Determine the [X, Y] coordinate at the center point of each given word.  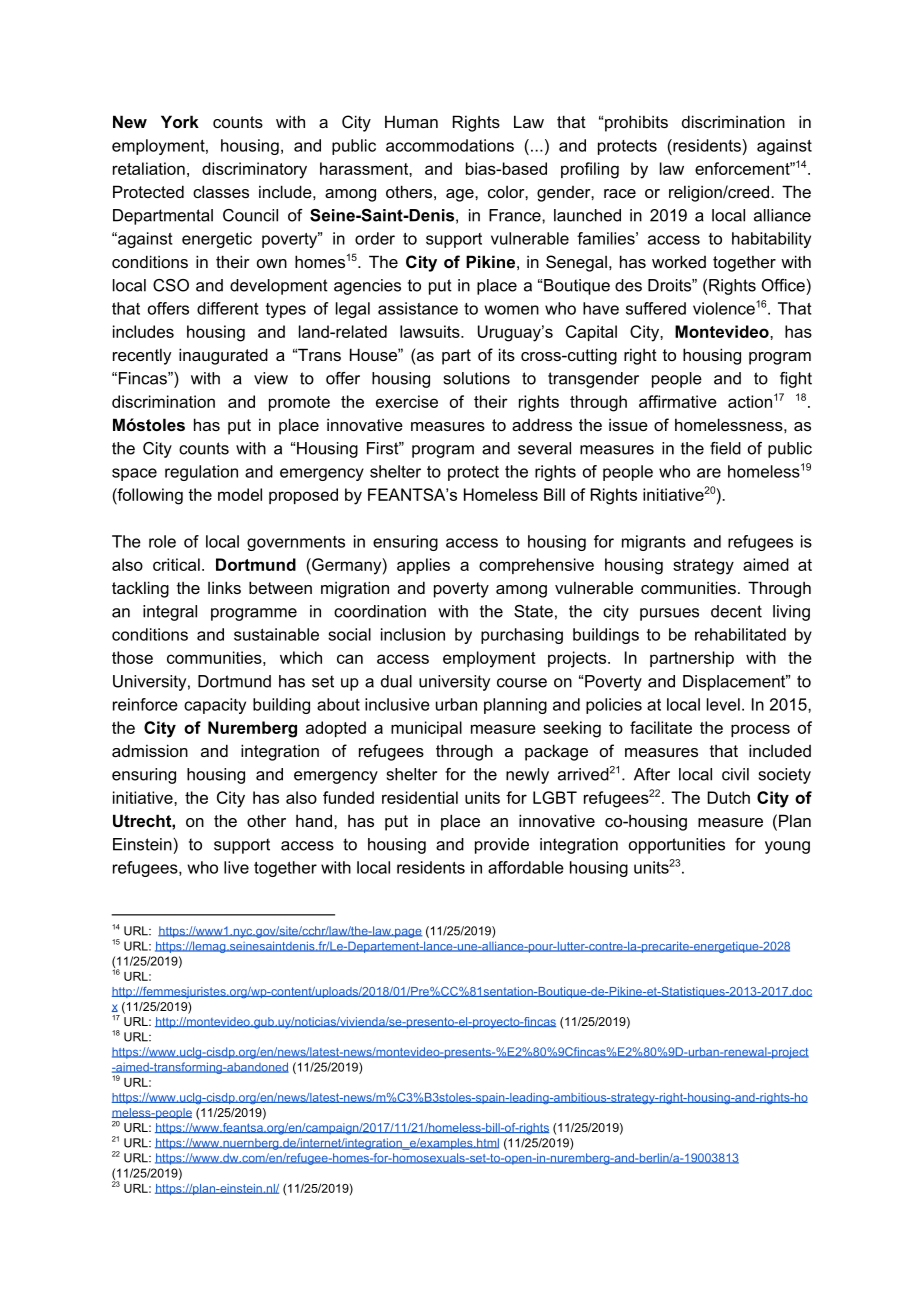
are [709, 473]
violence [724, 308]
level [723, 704]
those [132, 657]
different [227, 308]
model [240, 494]
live [236, 867]
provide [502, 846]
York [180, 121]
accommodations [450, 145]
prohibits [636, 123]
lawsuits [431, 331]
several [544, 448]
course [522, 683]
